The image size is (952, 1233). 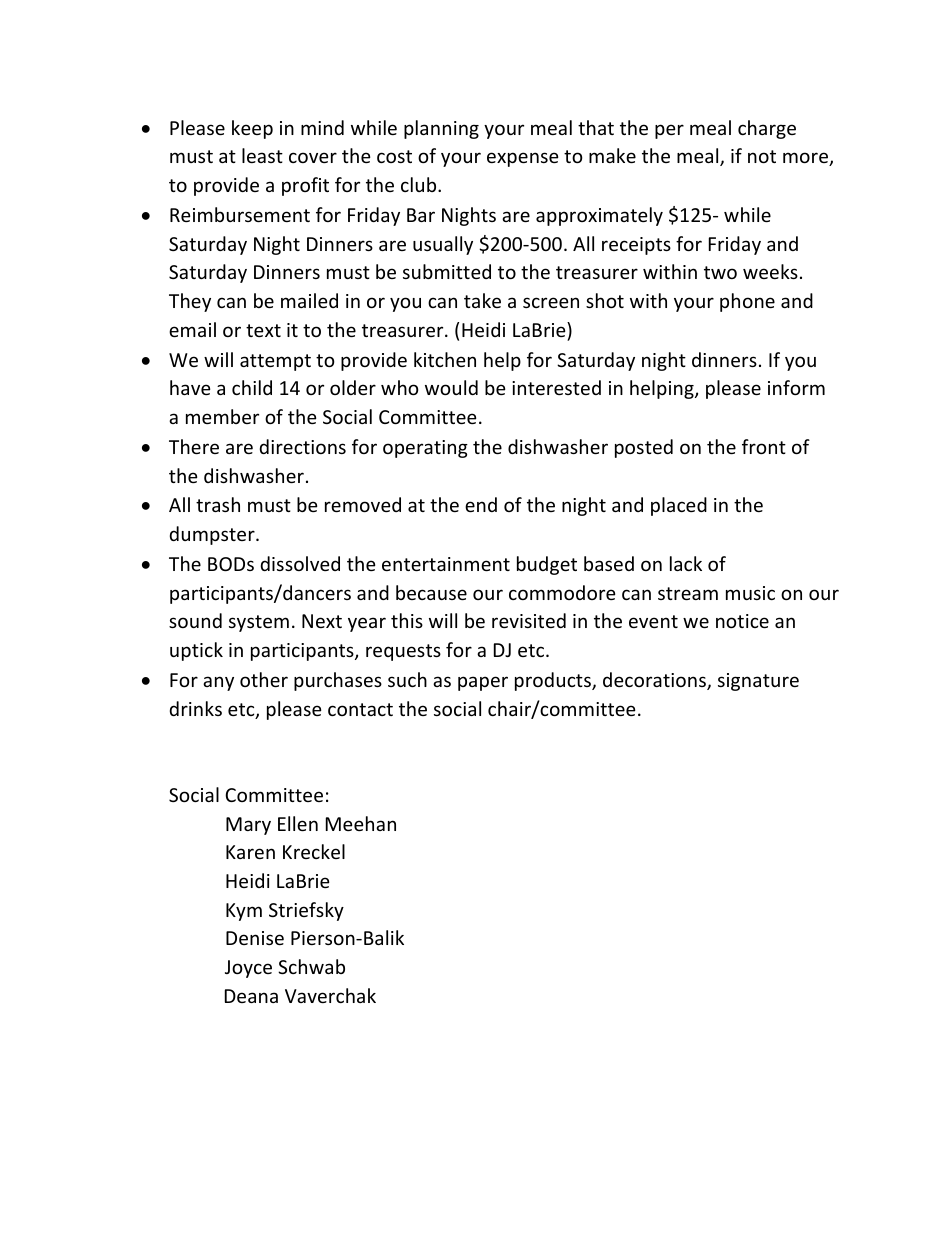 What do you see at coordinates (248, 826) in the screenshot?
I see `Mary` at bounding box center [248, 826].
